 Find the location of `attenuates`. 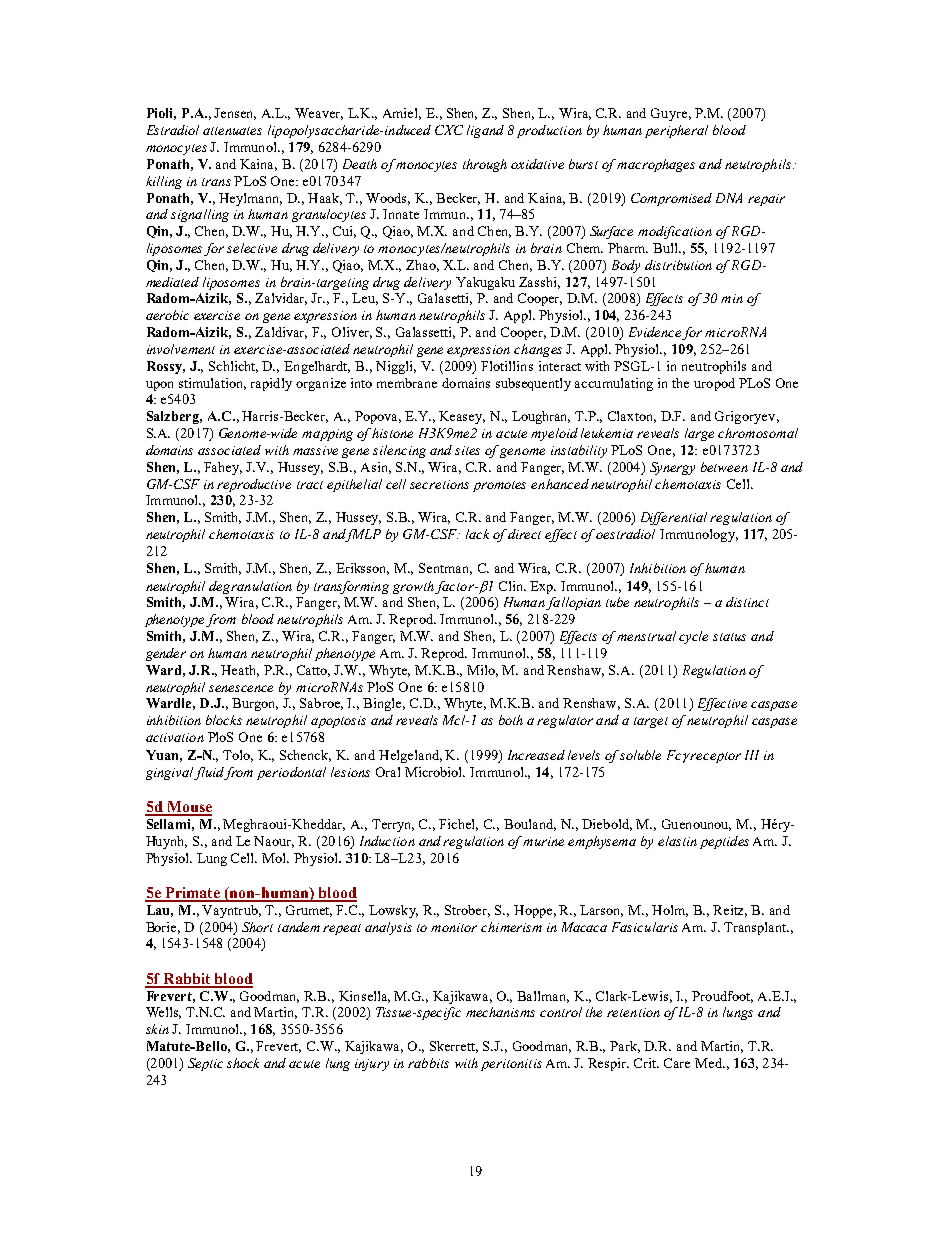

attenuates is located at coordinates (232, 131).
